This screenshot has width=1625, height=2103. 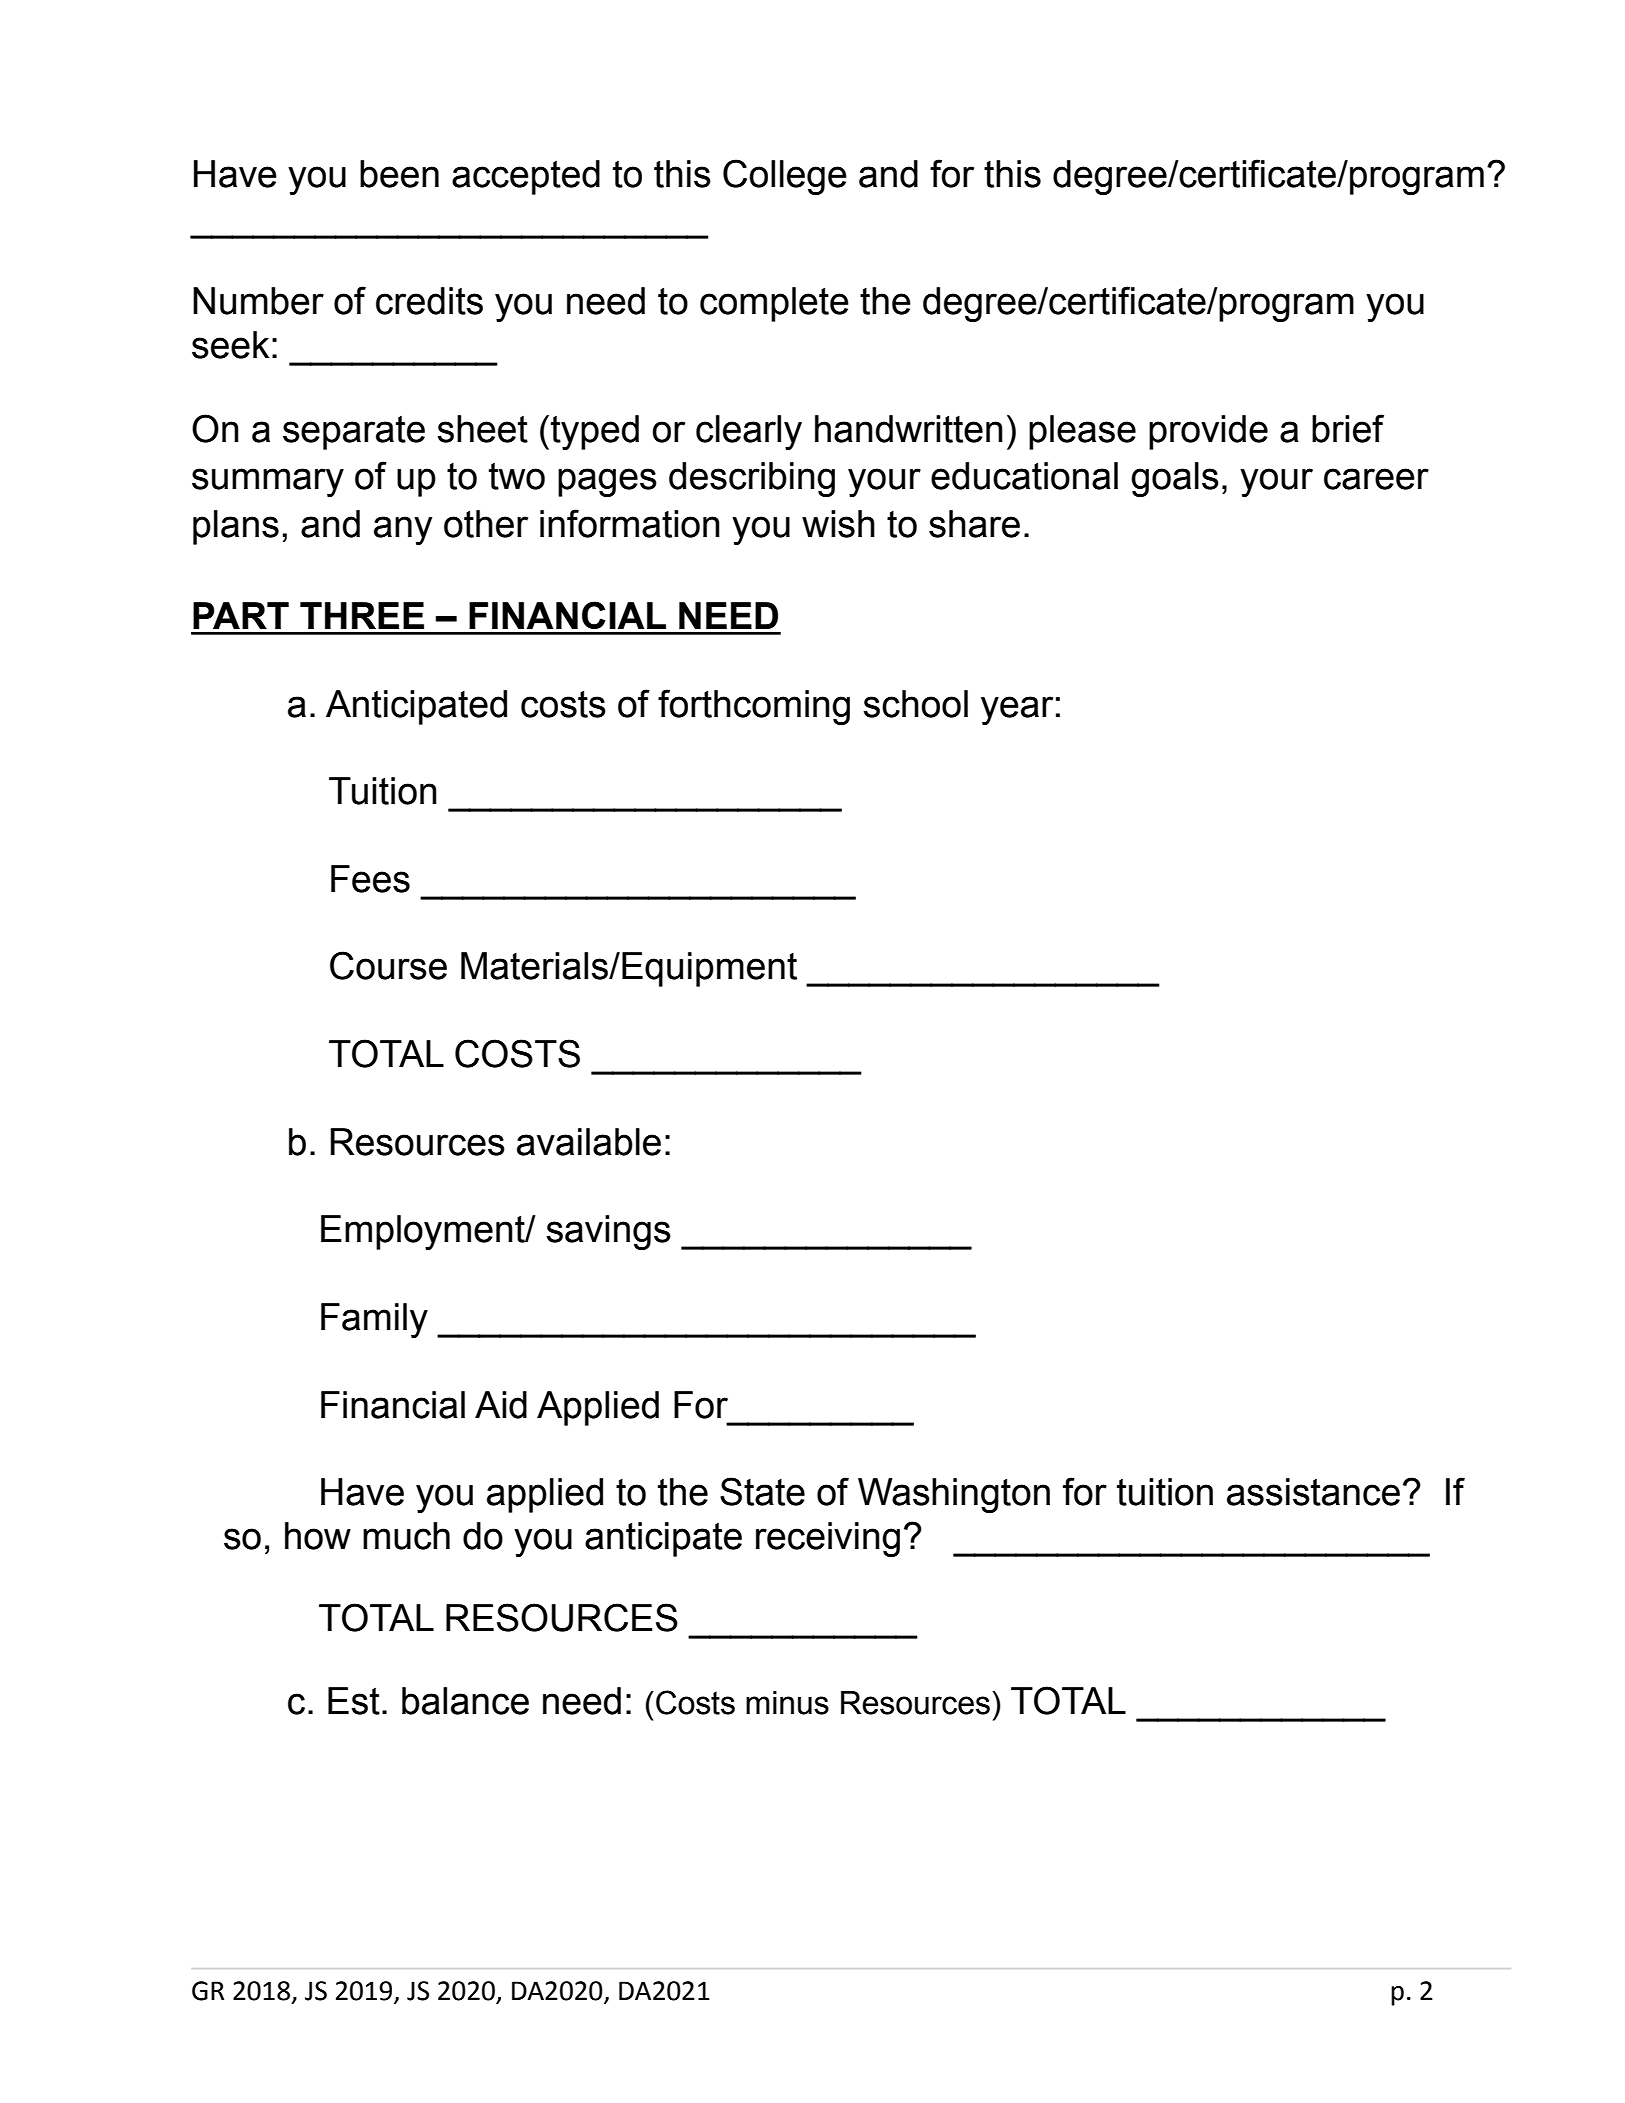 What do you see at coordinates (388, 965) in the screenshot?
I see `Course` at bounding box center [388, 965].
